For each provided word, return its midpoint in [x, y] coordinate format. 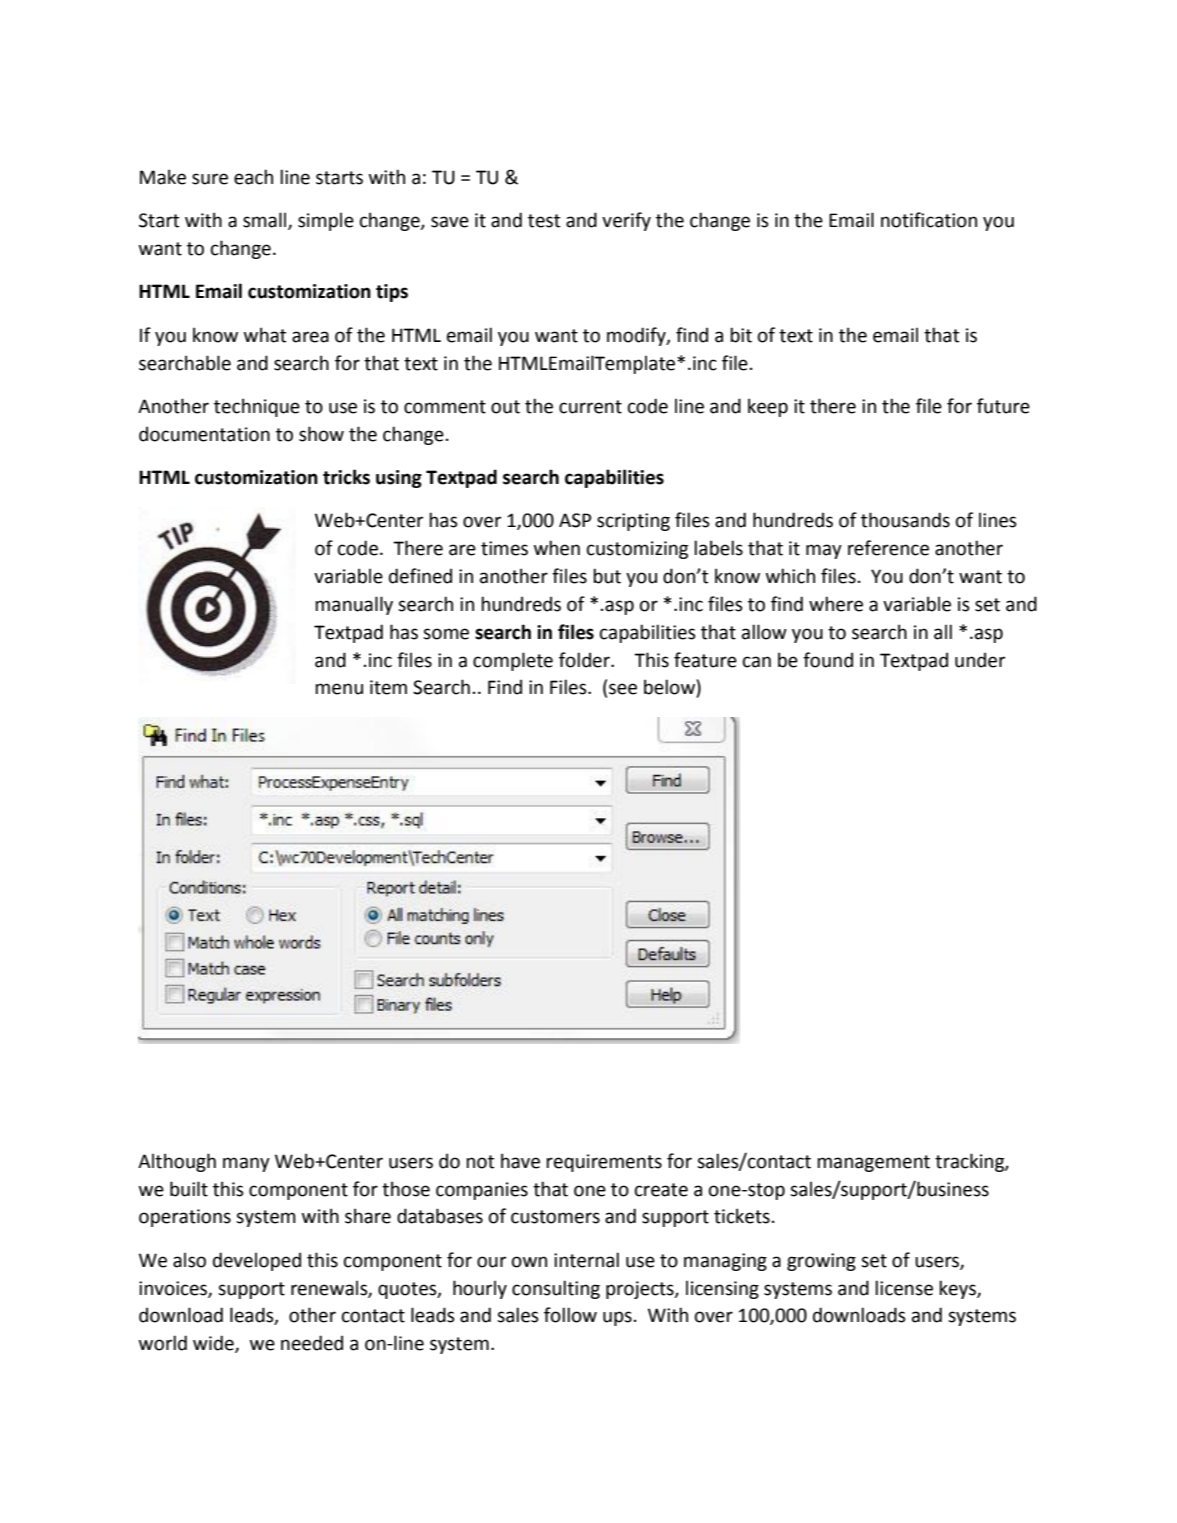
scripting [633, 522]
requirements [604, 1163]
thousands [905, 520]
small [266, 221]
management [873, 1163]
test [544, 221]
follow [570, 1315]
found [828, 660]
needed [312, 1343]
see [623, 689]
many [246, 1164]
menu [339, 689]
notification [929, 220]
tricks [346, 477]
